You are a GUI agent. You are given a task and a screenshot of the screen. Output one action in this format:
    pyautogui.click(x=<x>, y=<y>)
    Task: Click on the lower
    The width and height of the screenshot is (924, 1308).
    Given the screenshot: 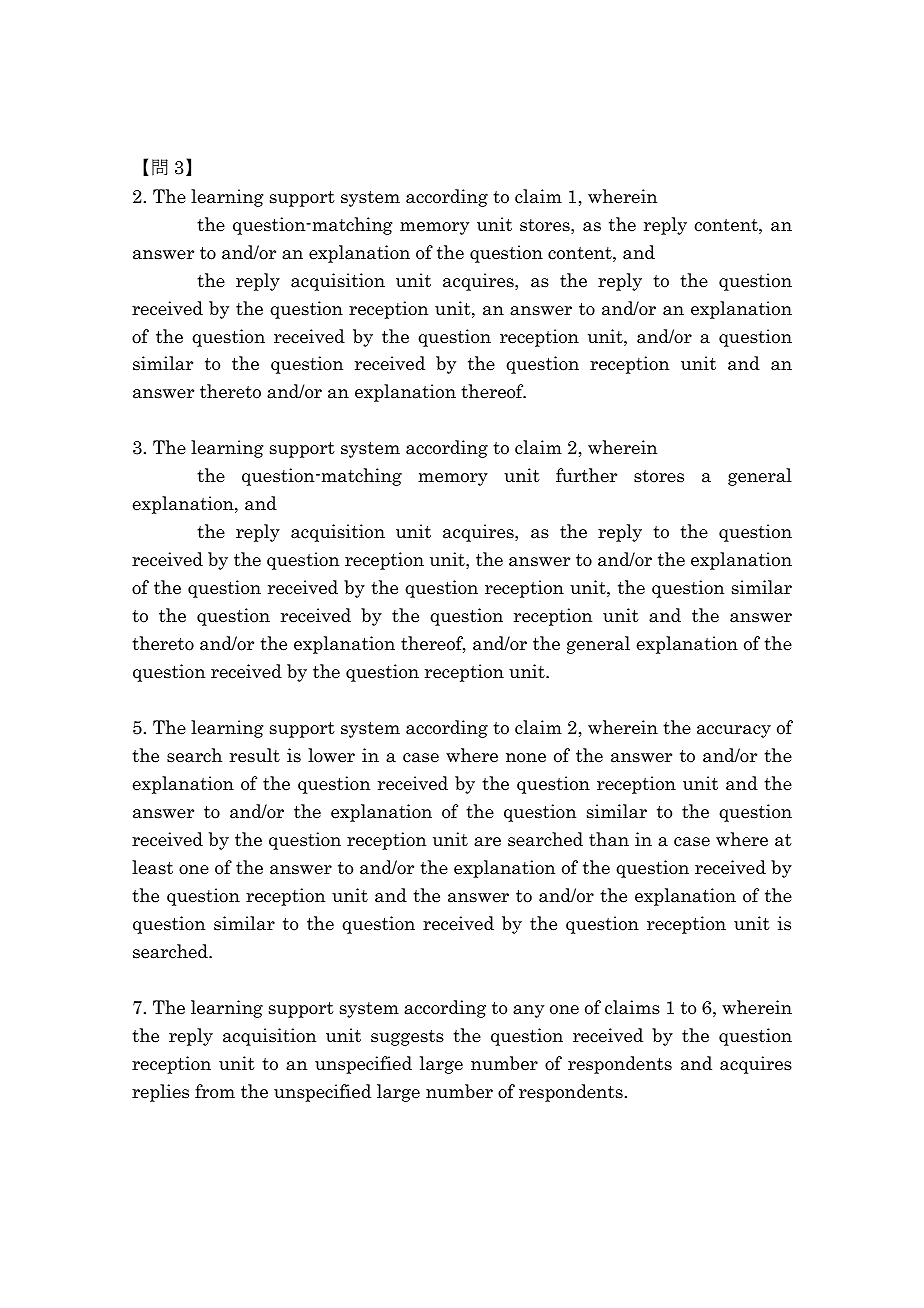 What is the action you would take?
    pyautogui.click(x=331, y=755)
